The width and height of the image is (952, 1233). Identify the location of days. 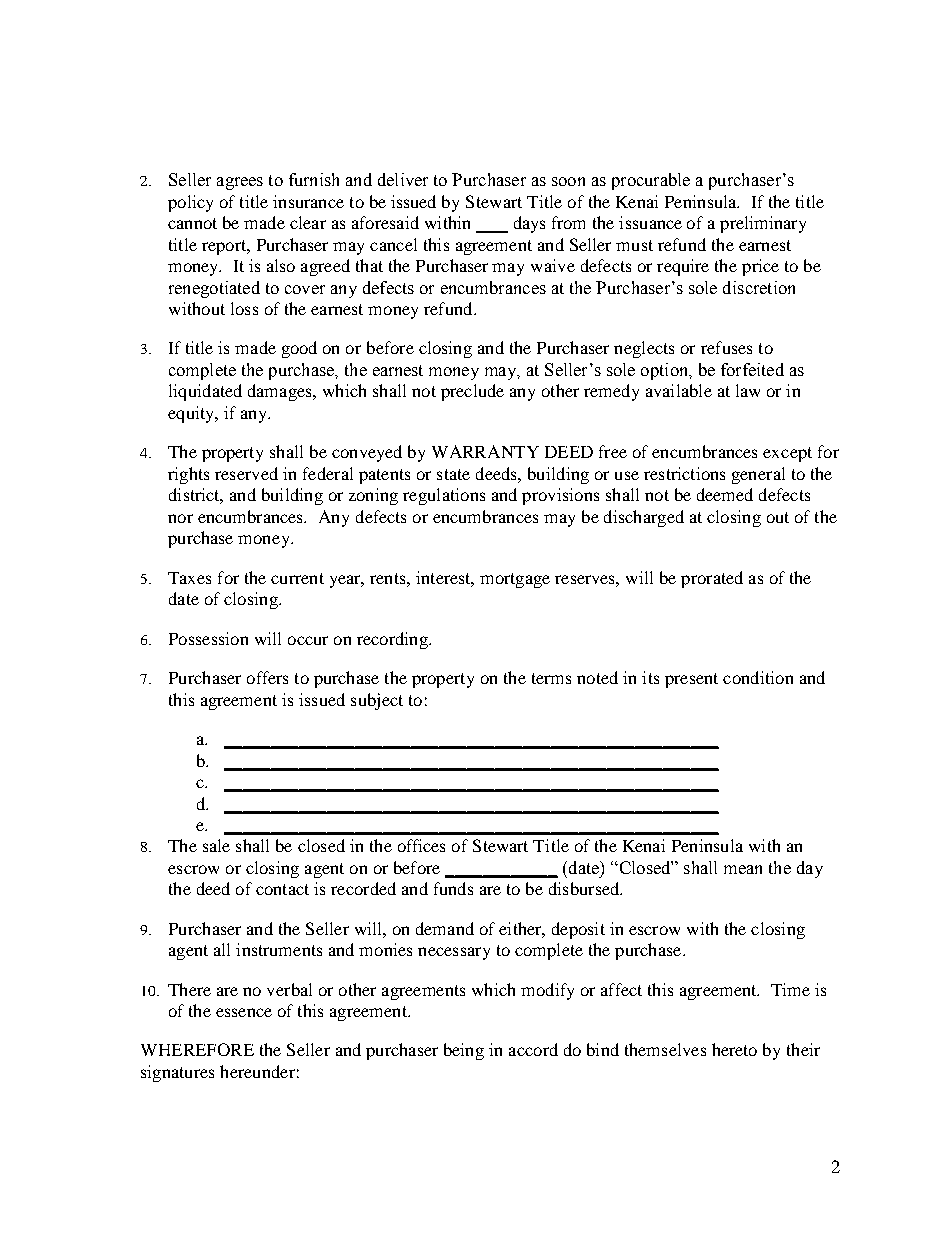
(529, 224).
